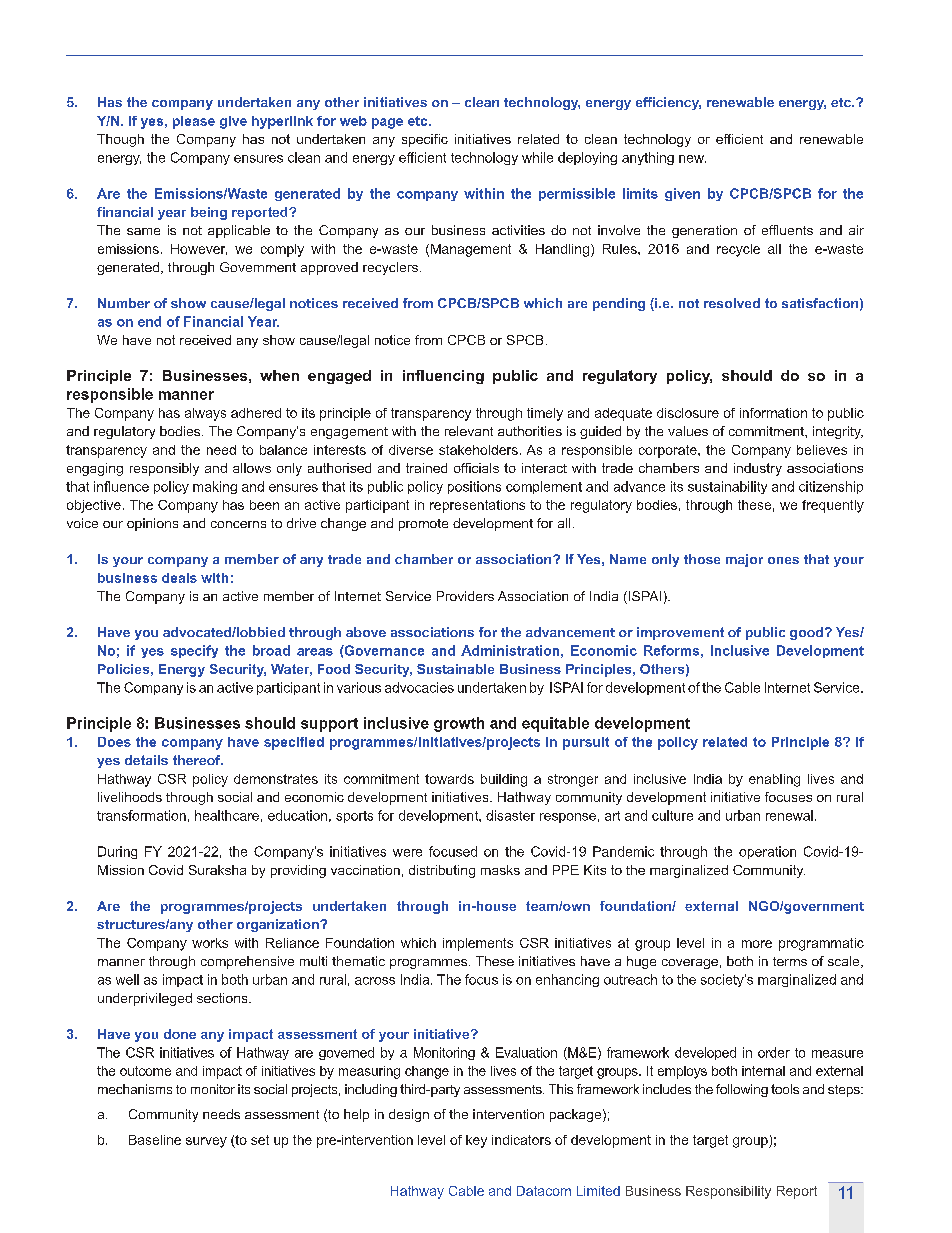 The image size is (952, 1233). Describe the element at coordinates (442, 871) in the screenshot. I see `distributing` at that location.
